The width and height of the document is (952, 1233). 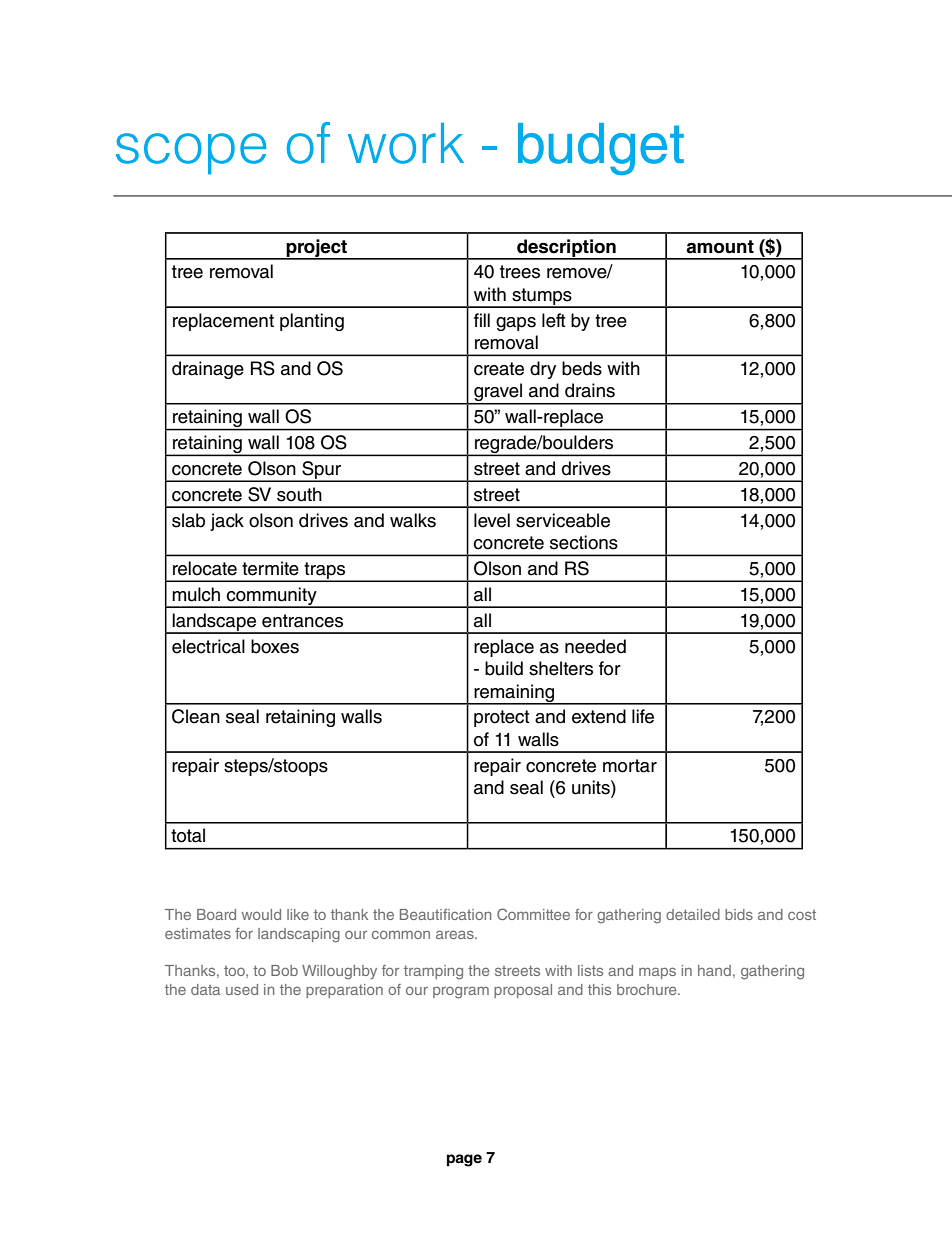 What do you see at coordinates (406, 143) in the document?
I see `work` at bounding box center [406, 143].
